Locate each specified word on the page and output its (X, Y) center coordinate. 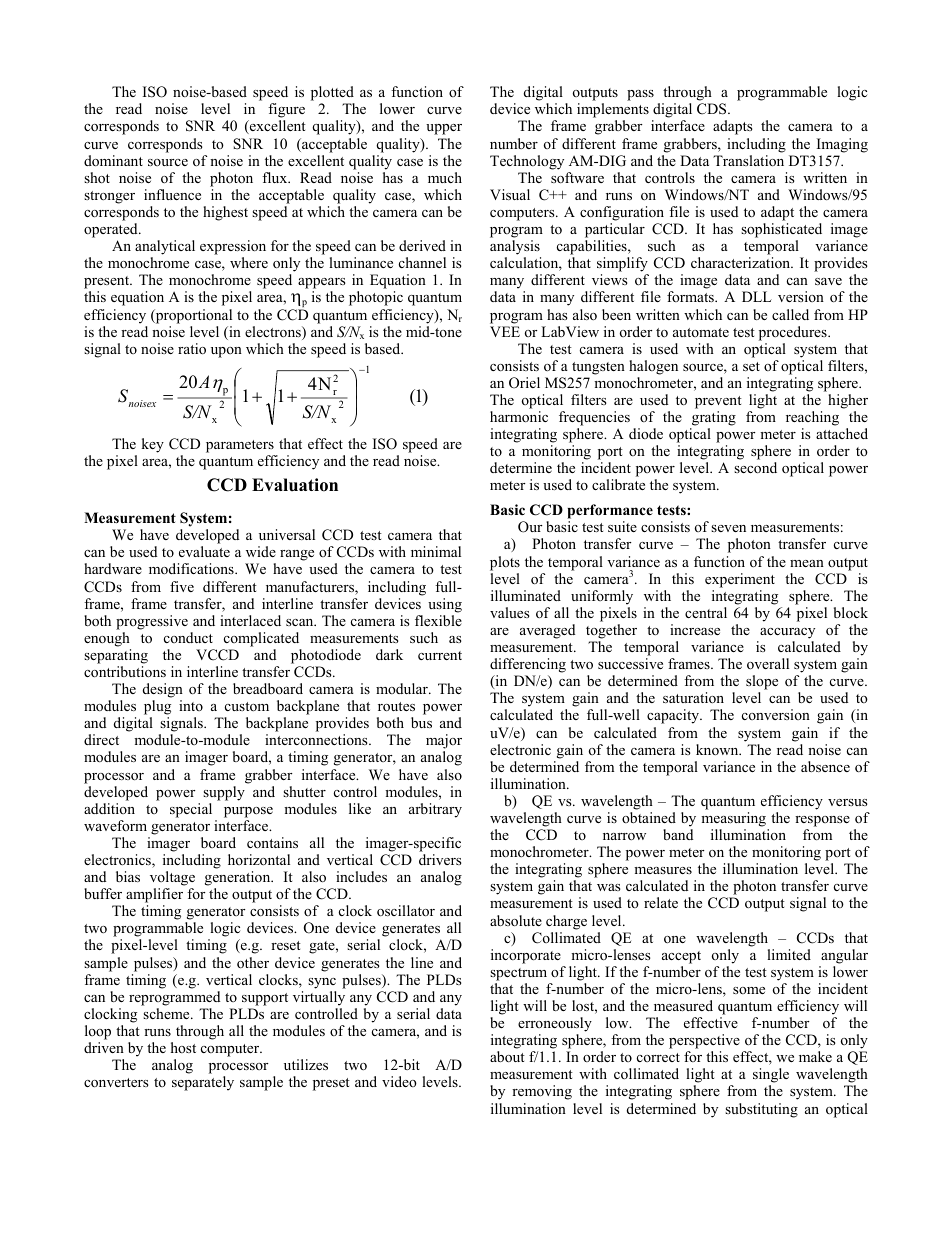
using (445, 605)
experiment (740, 580)
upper (444, 129)
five (182, 586)
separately (203, 1083)
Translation (748, 160)
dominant (113, 160)
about (507, 1056)
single (771, 1077)
